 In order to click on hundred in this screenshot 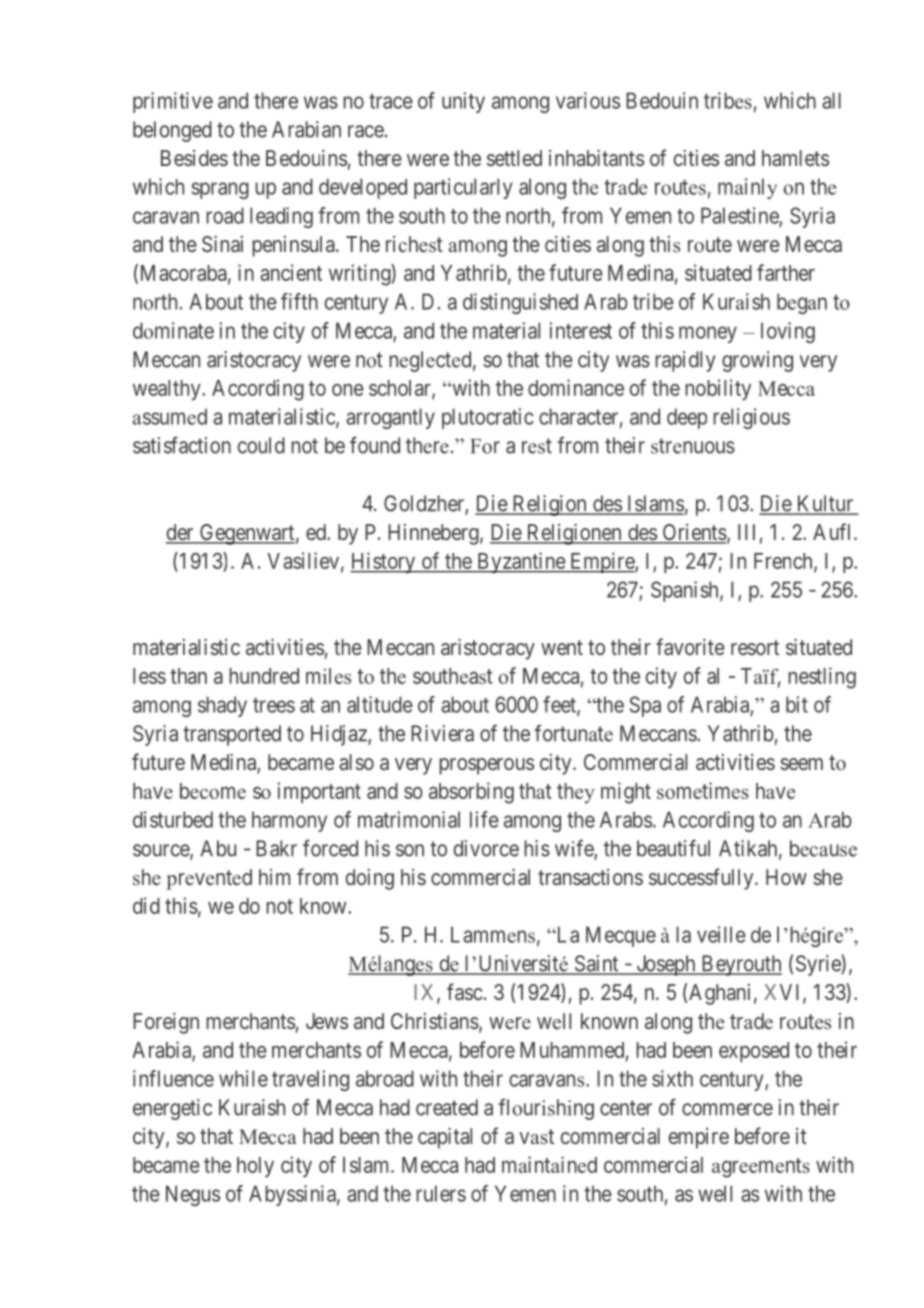, I will do `click(264, 676)`.
